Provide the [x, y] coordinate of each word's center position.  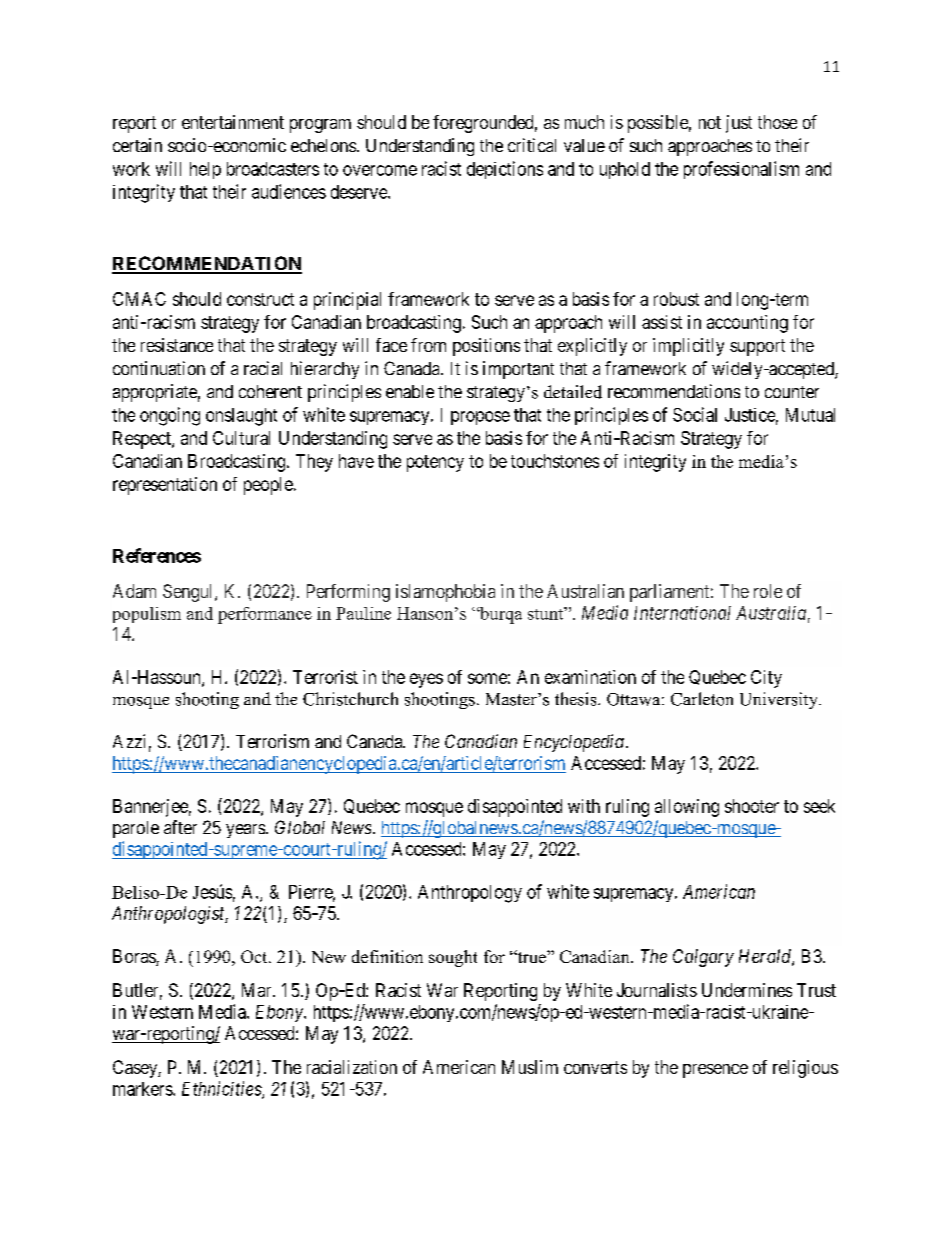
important [518, 370]
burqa [500, 615]
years [245, 831]
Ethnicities [222, 1089]
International [682, 613]
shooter [752, 806]
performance [265, 615]
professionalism [741, 170]
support [757, 347]
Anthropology [470, 894]
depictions [505, 170]
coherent [270, 391]
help [205, 170]
